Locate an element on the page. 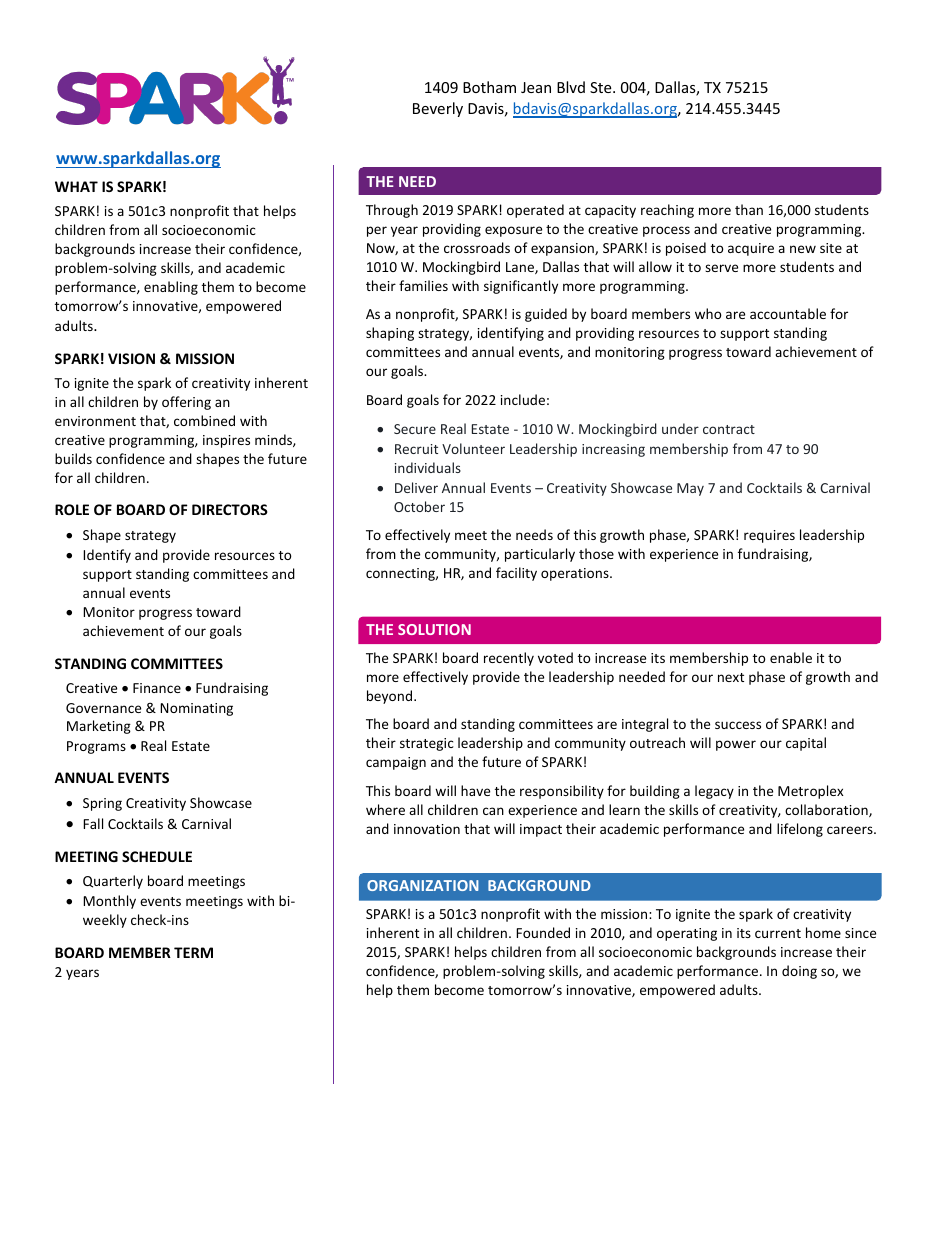 The width and height of the document is (952, 1233). Finance is located at coordinates (157, 688).
